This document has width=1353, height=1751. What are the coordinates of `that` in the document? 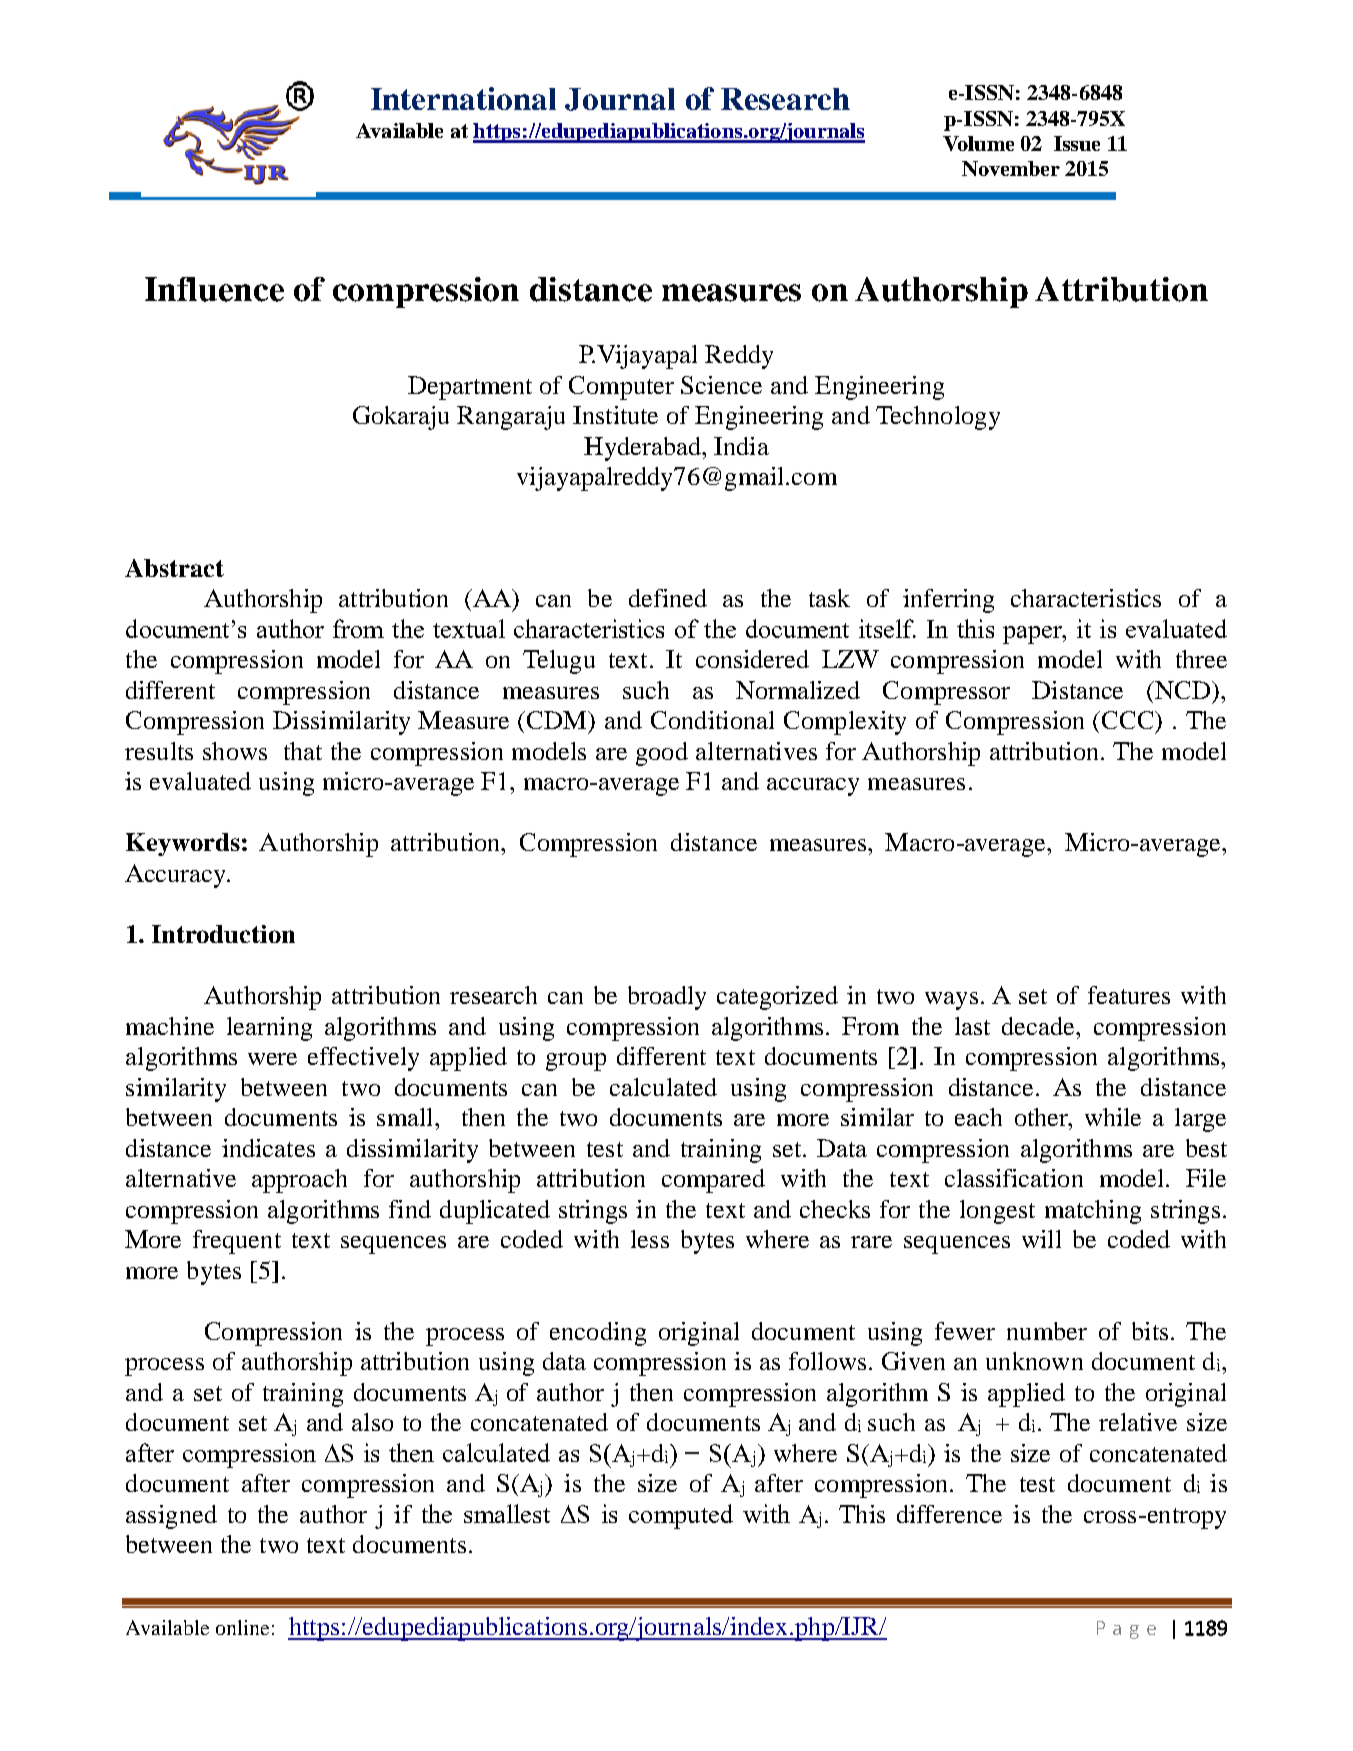 It's located at (303, 751).
